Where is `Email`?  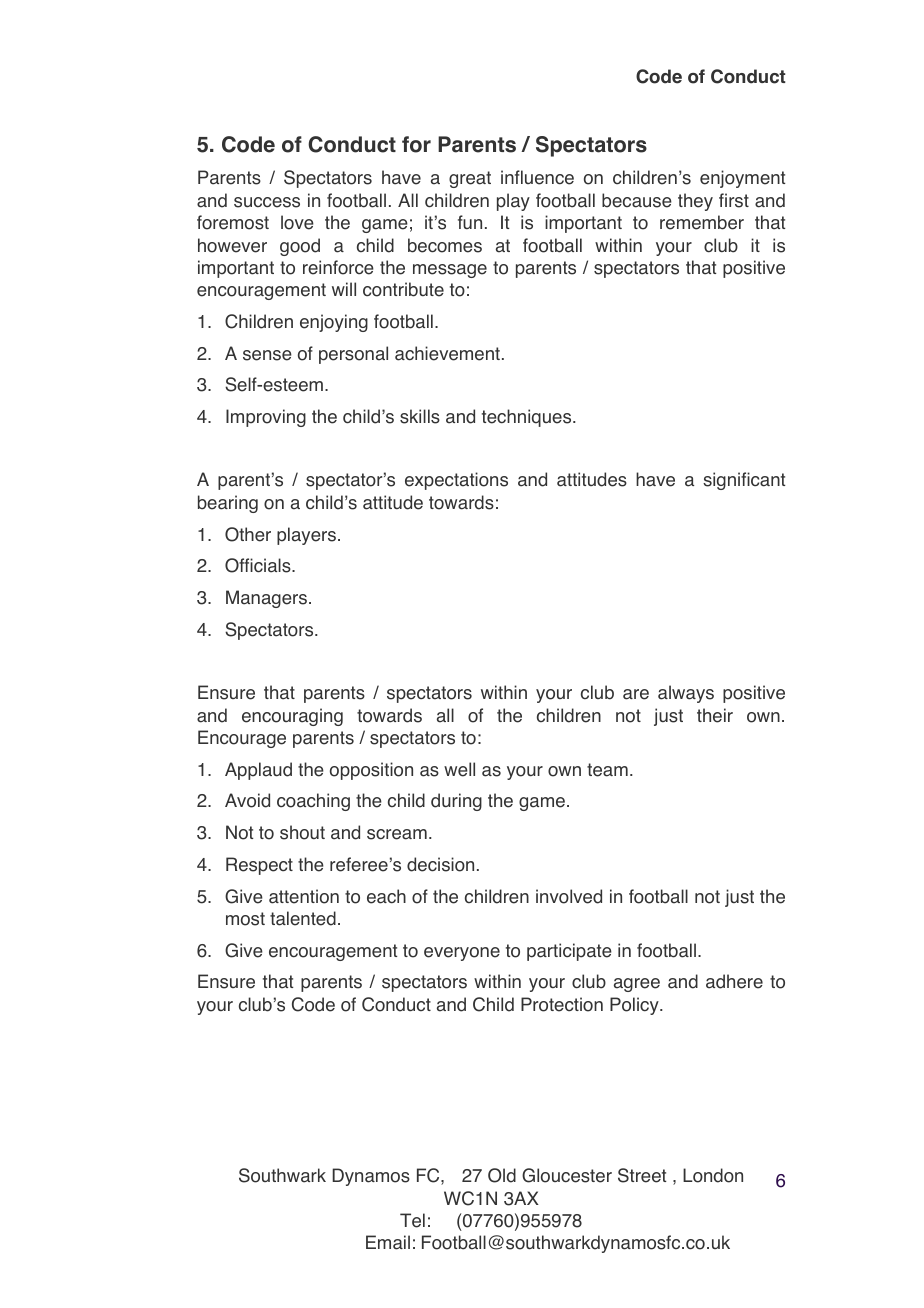
Email is located at coordinates (388, 1242).
